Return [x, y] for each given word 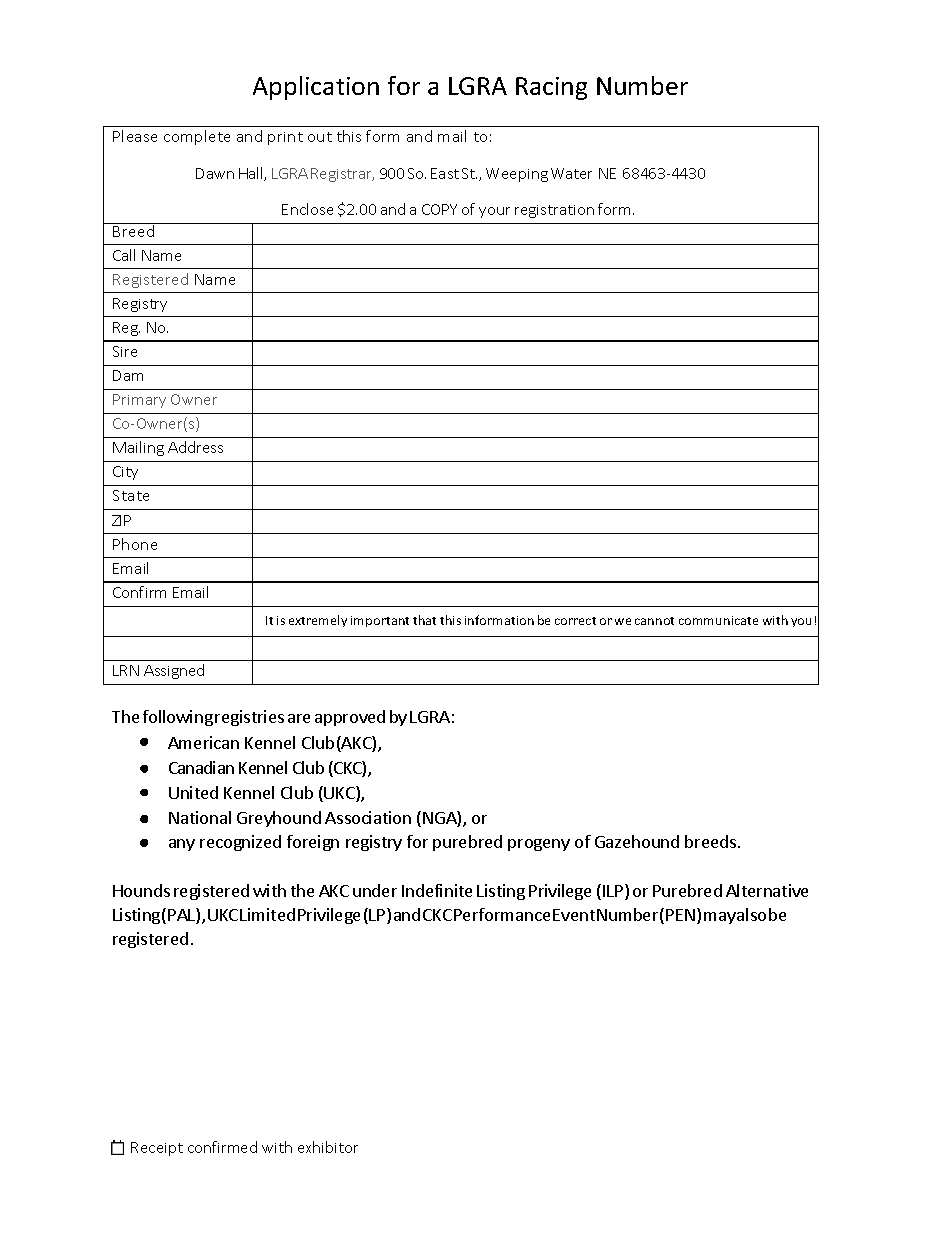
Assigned [174, 671]
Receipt [157, 1149]
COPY [439, 209]
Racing [551, 88]
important [380, 621]
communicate [718, 620]
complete [197, 137]
